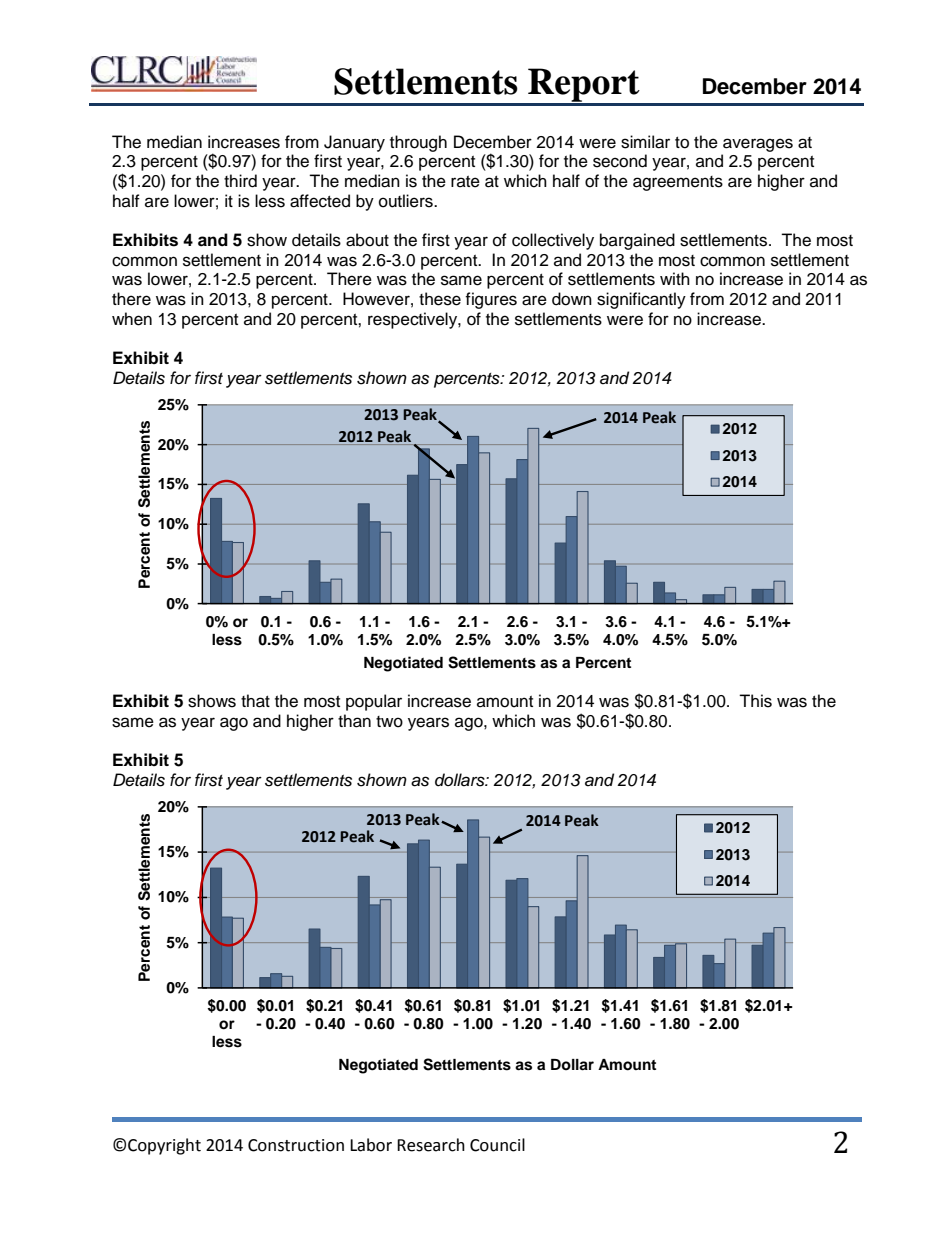 This page has width=952, height=1233. I want to click on This, so click(755, 701).
